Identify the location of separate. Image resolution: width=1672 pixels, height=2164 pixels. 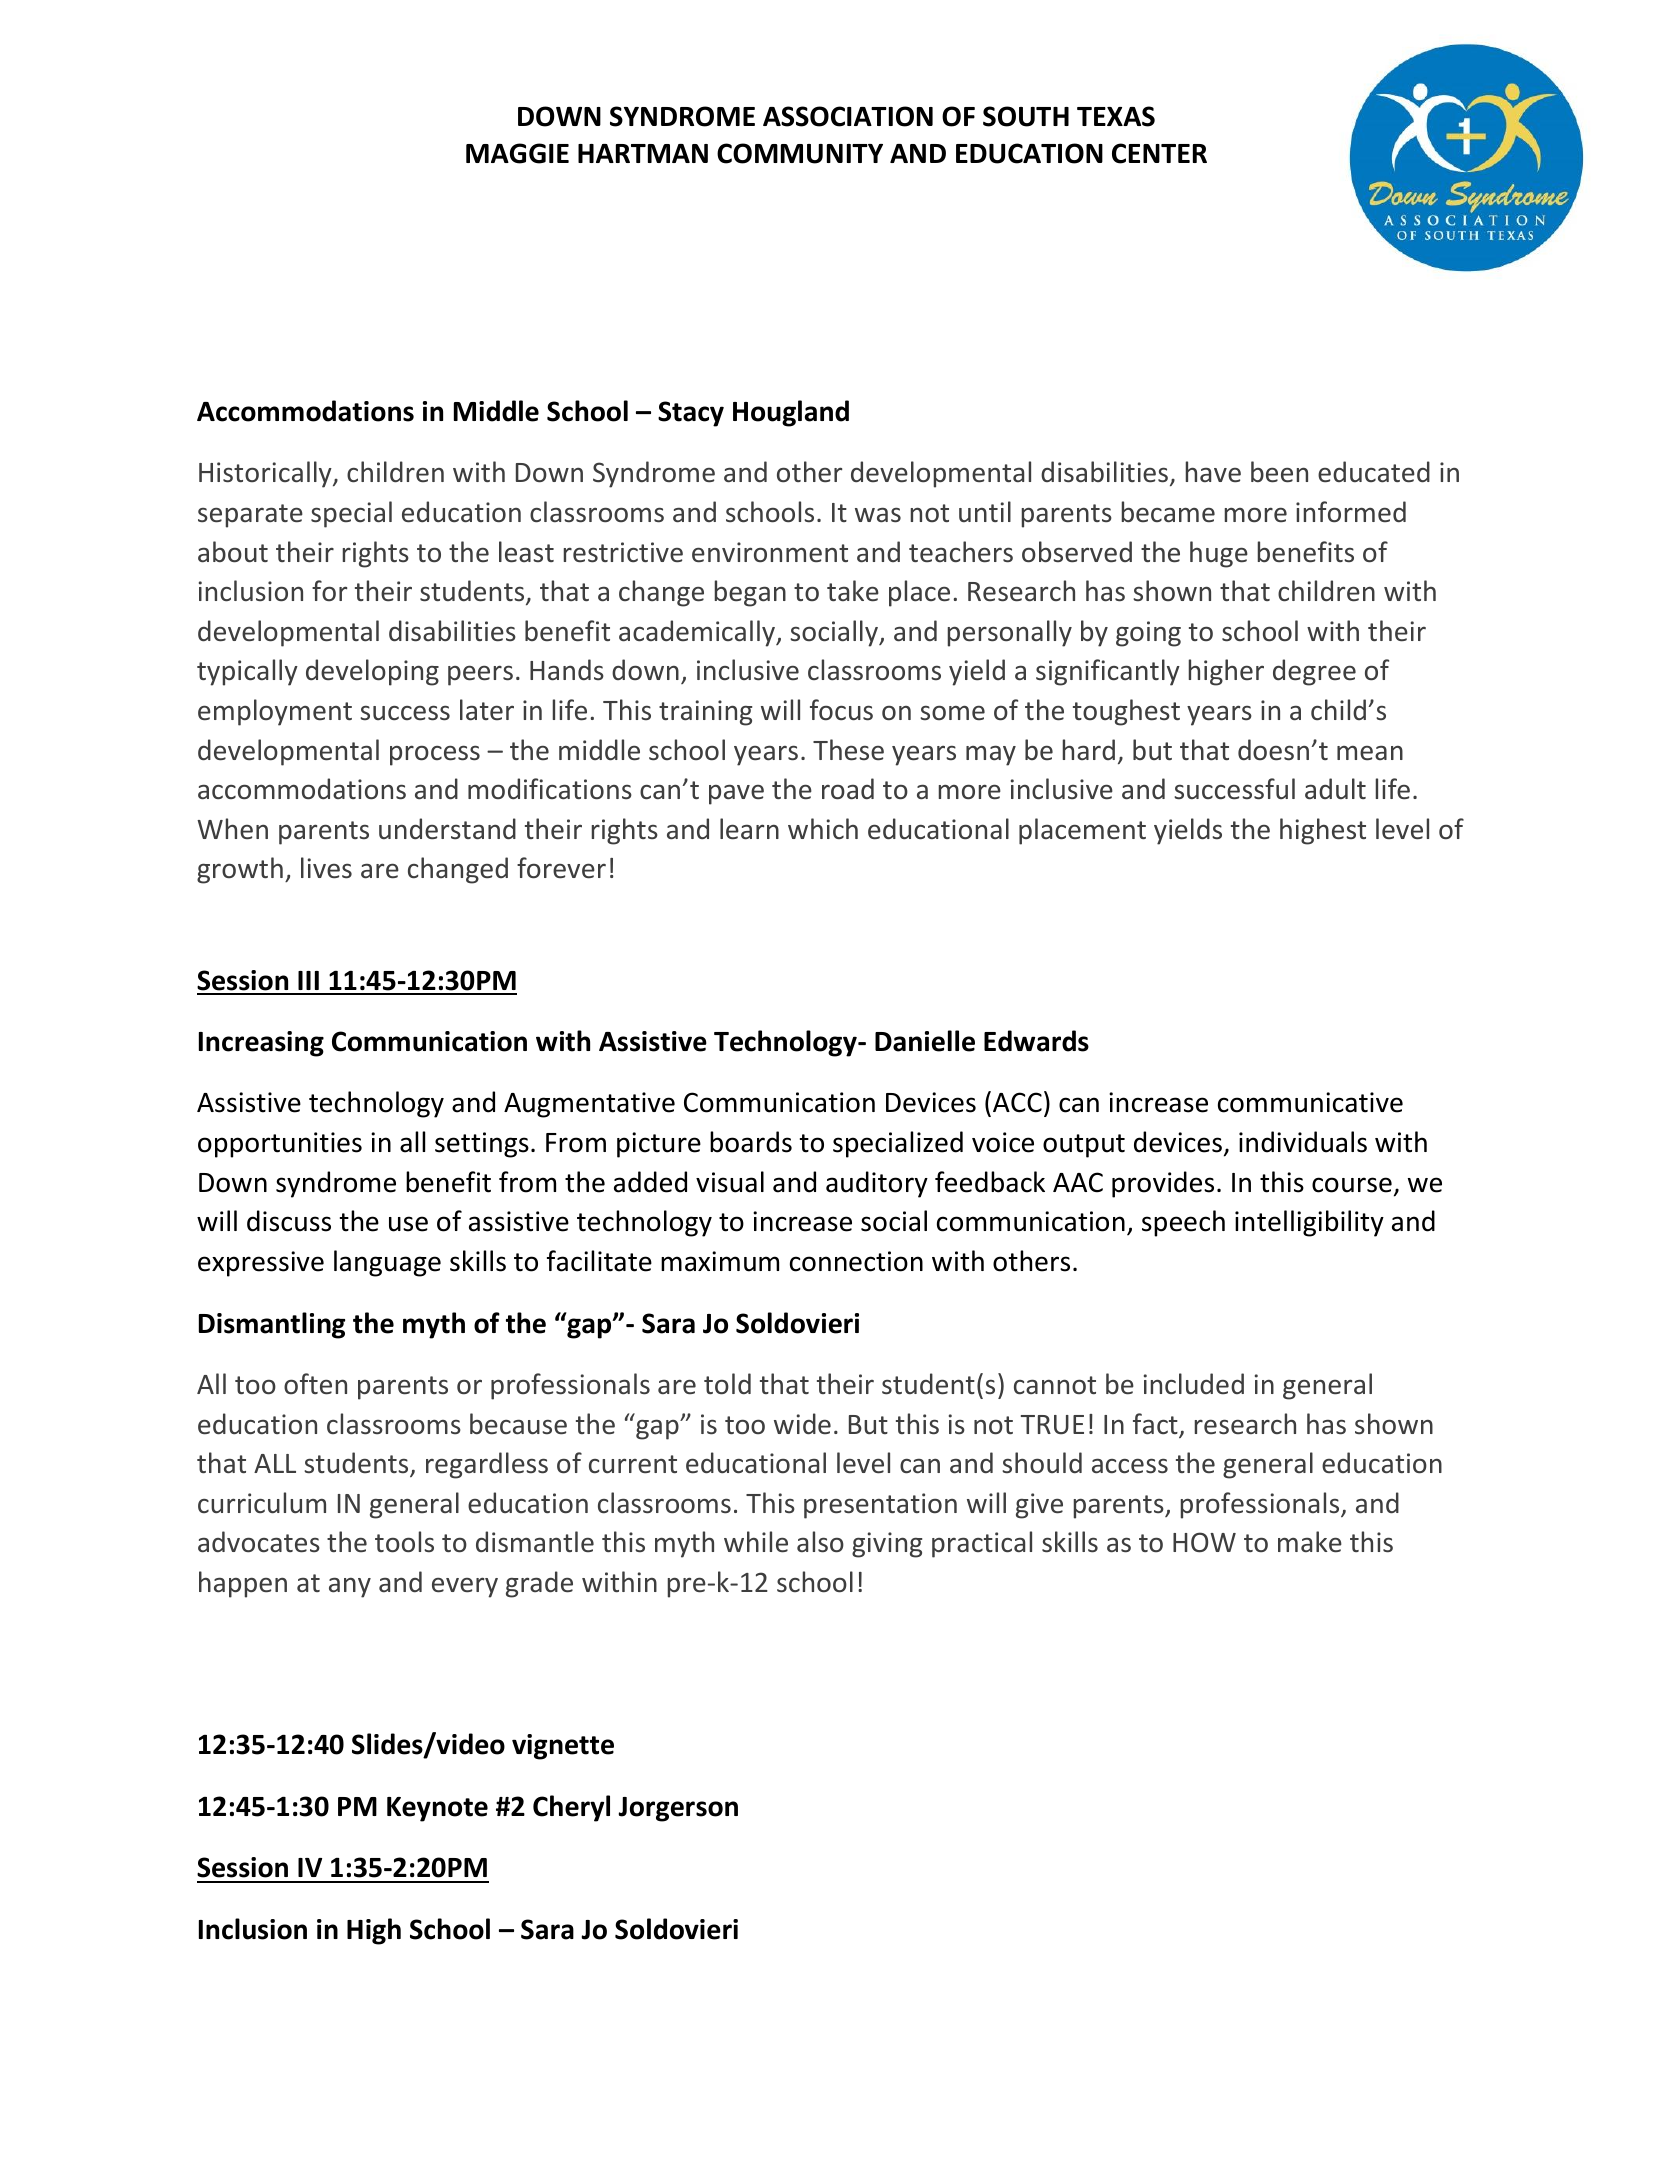
(250, 516).
